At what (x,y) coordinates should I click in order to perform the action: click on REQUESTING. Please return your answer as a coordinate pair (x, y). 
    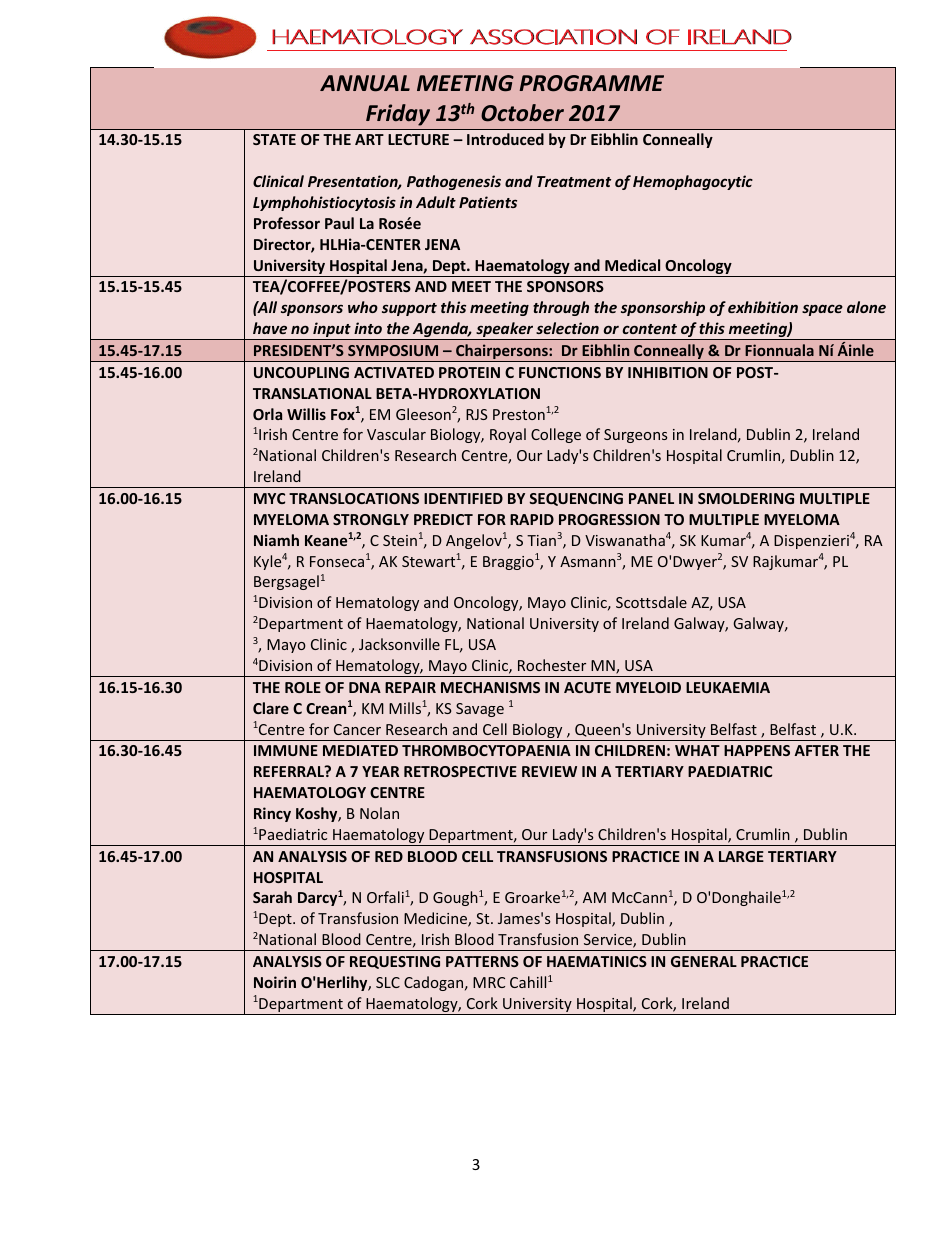
    Looking at the image, I should click on (395, 962).
